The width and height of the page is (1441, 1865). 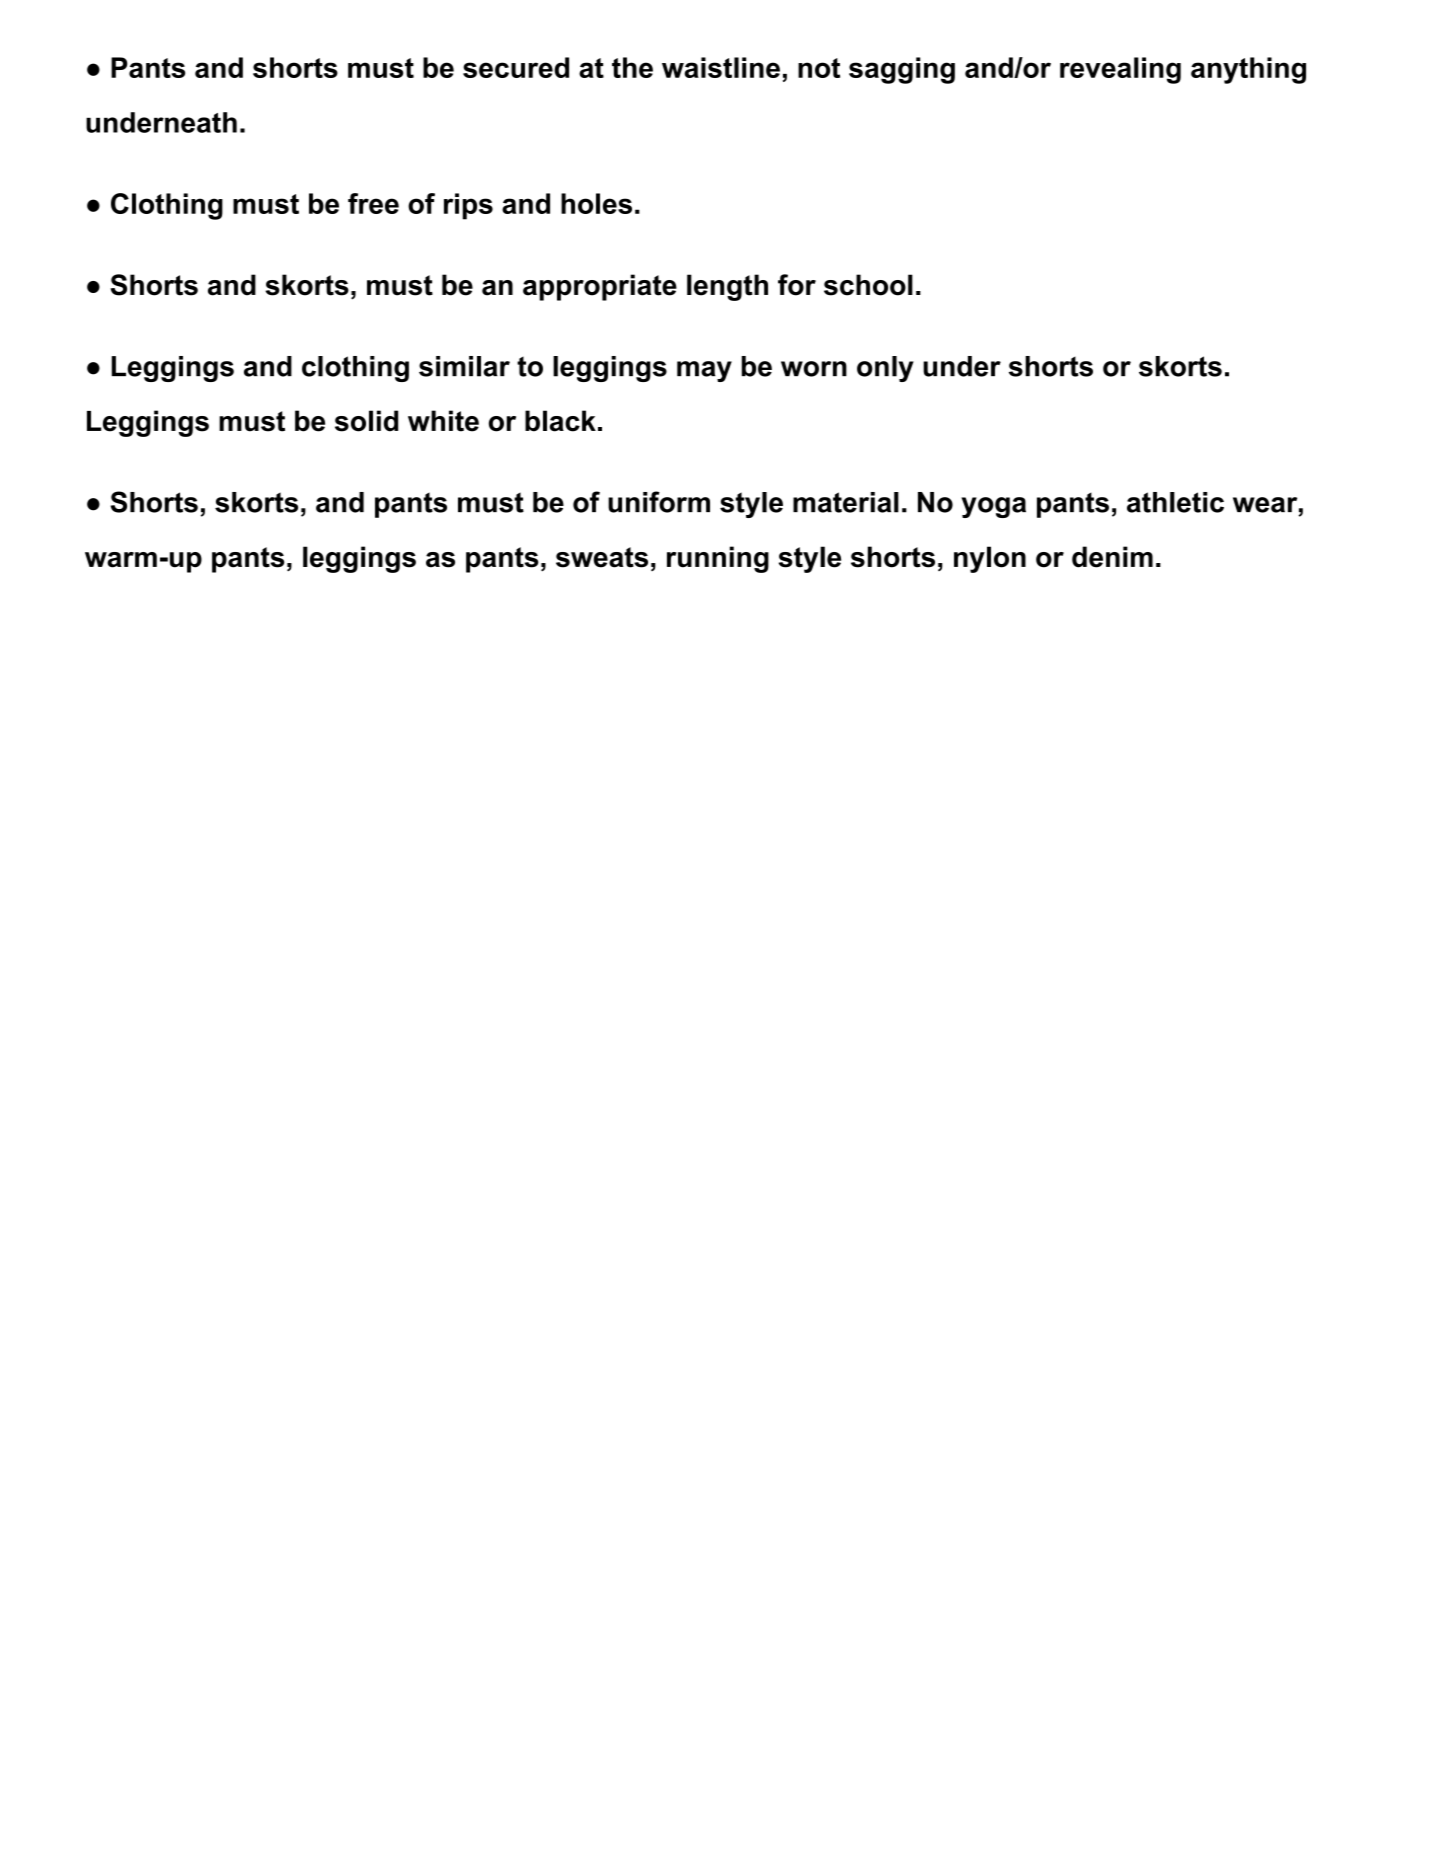 What do you see at coordinates (819, 68) in the page?
I see `not` at bounding box center [819, 68].
